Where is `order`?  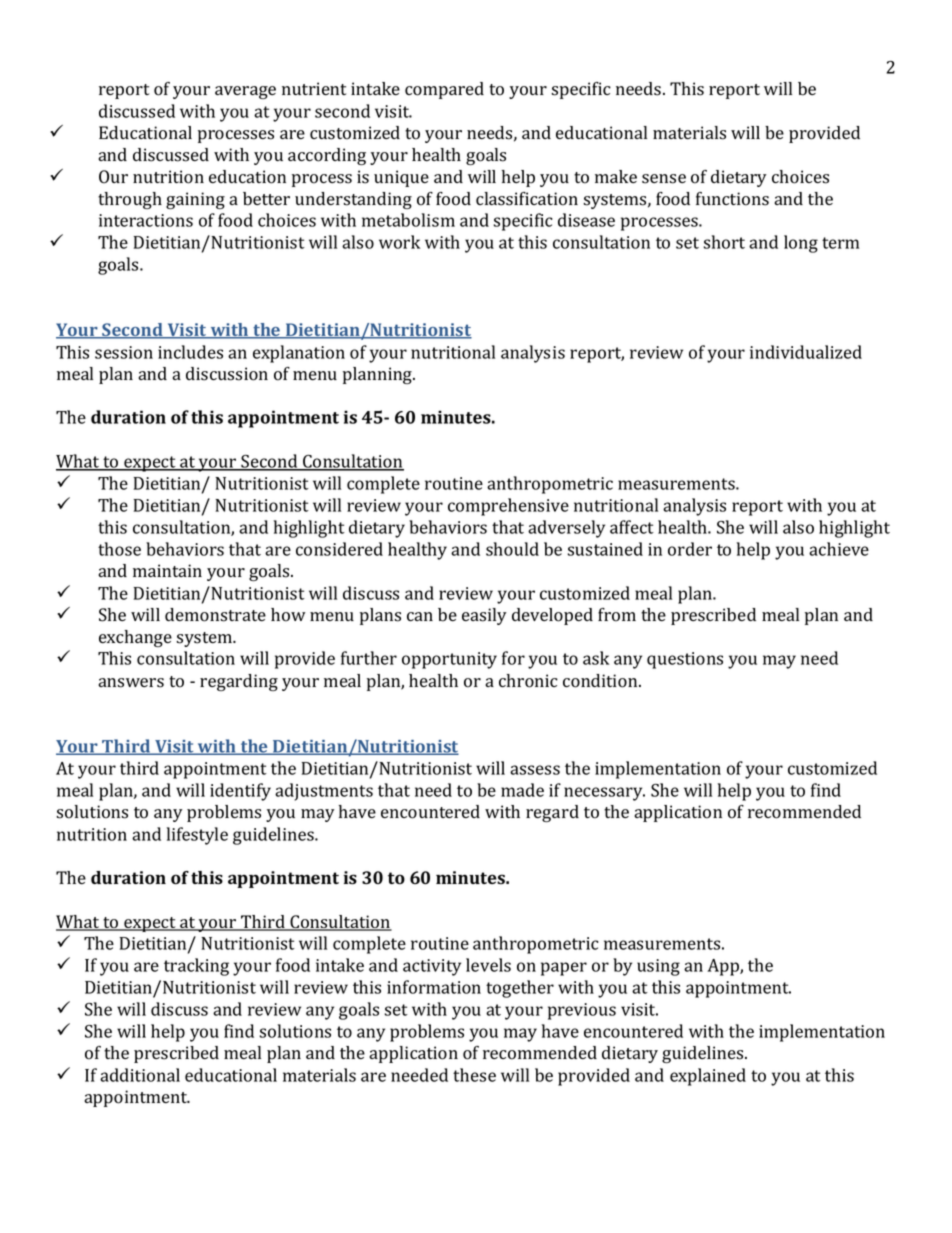
order is located at coordinates (690, 549).
